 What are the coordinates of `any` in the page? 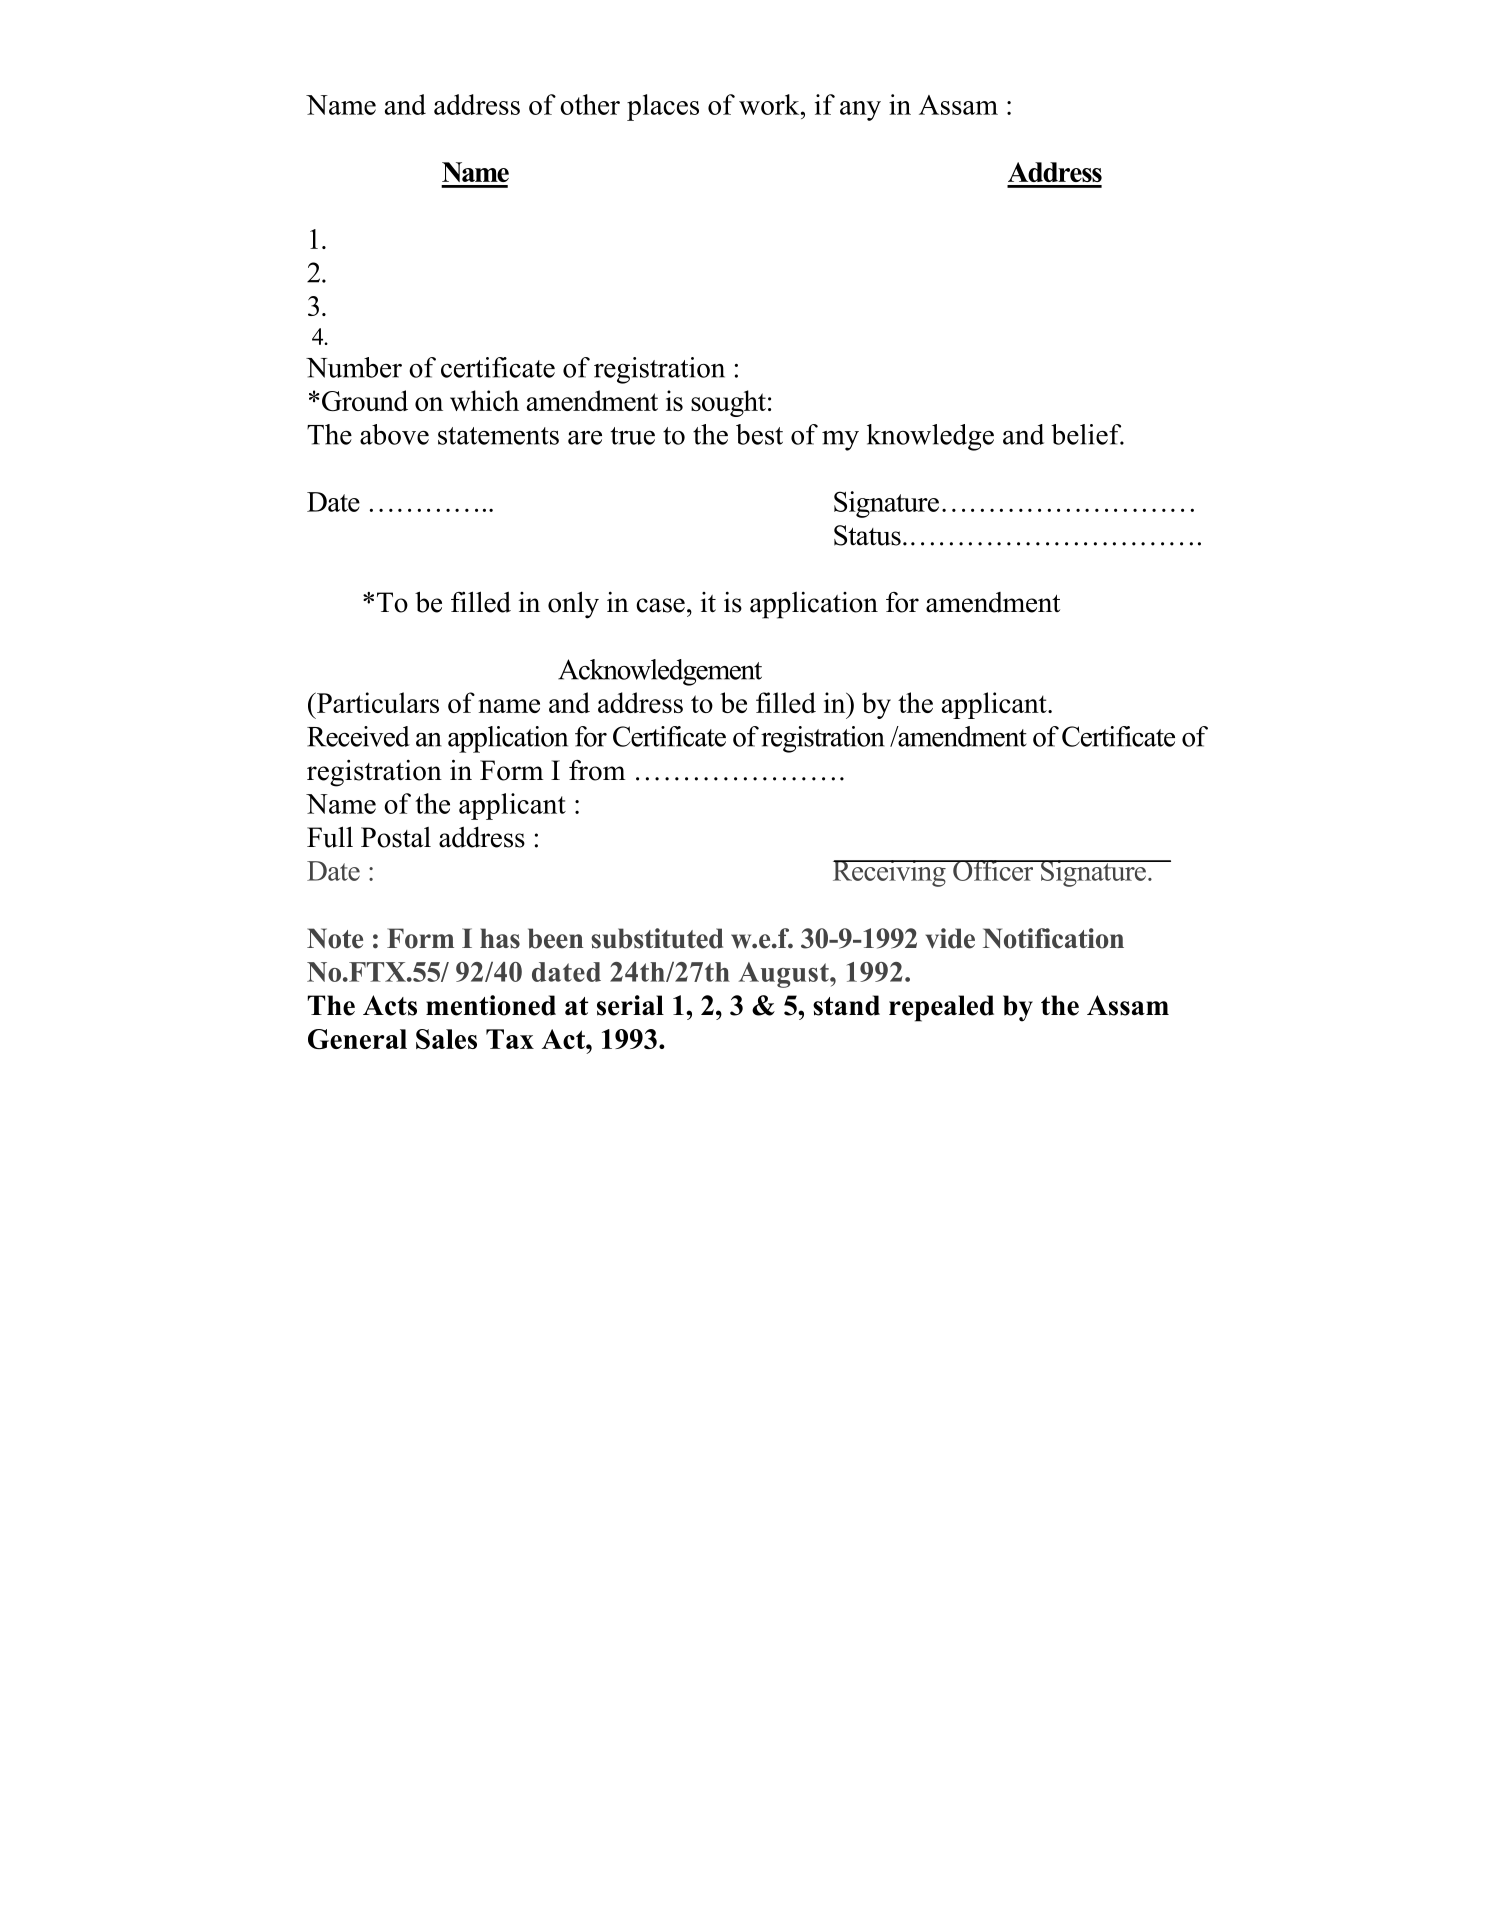 It's located at (860, 111).
